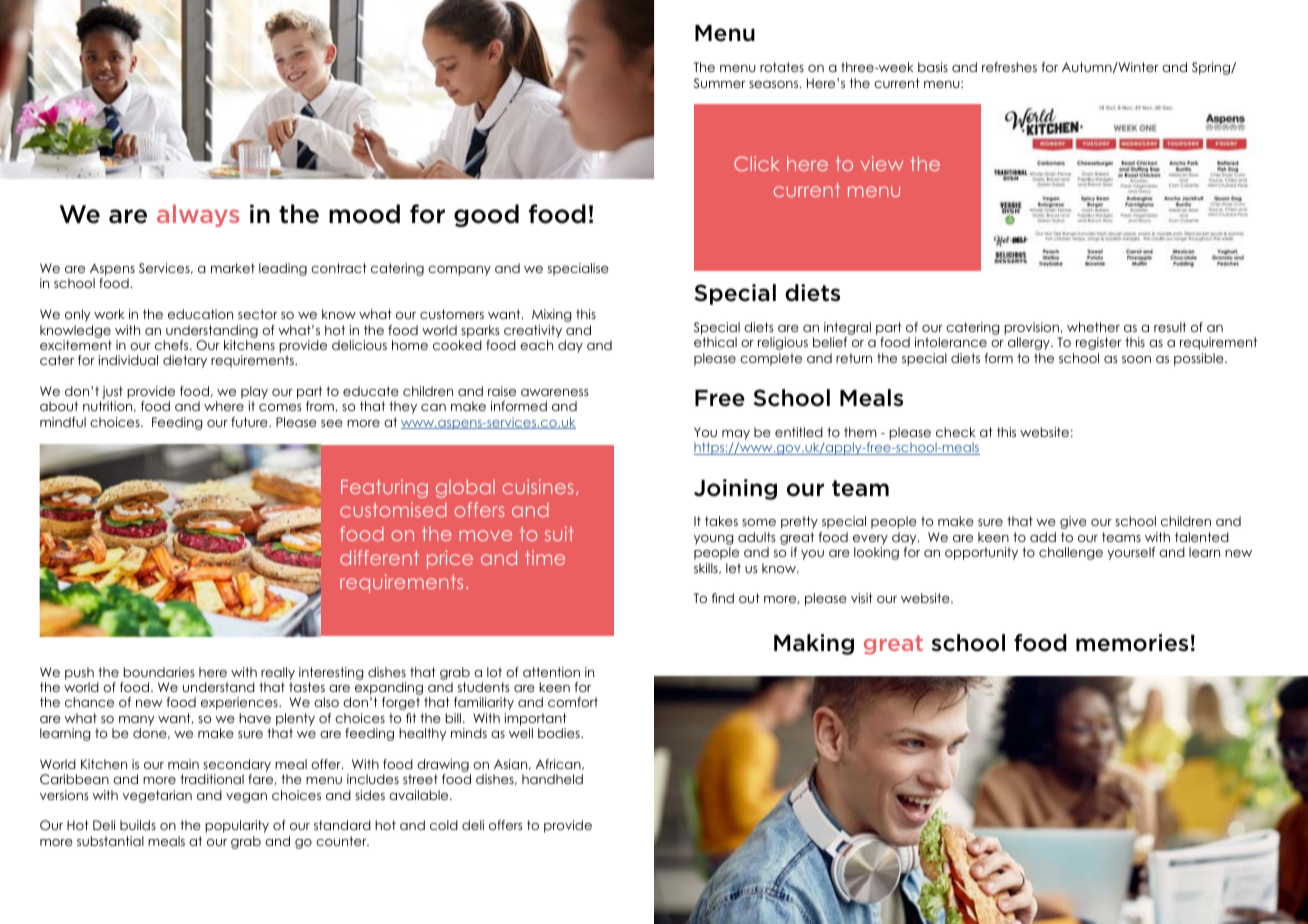 Image resolution: width=1308 pixels, height=924 pixels. Describe the element at coordinates (198, 216) in the document. I see `always` at that location.
